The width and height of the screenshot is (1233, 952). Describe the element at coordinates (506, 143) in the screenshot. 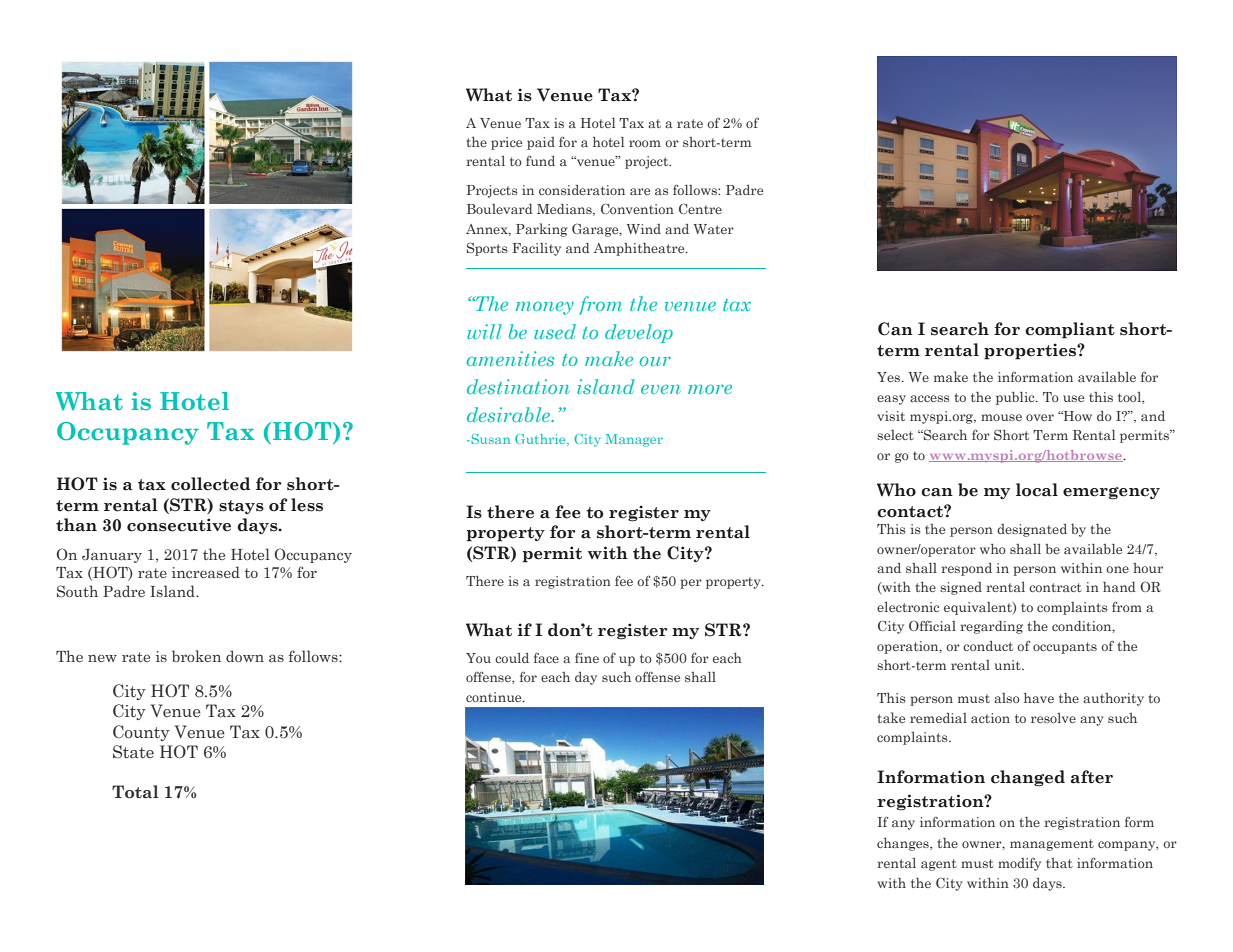

I see `price` at that location.
